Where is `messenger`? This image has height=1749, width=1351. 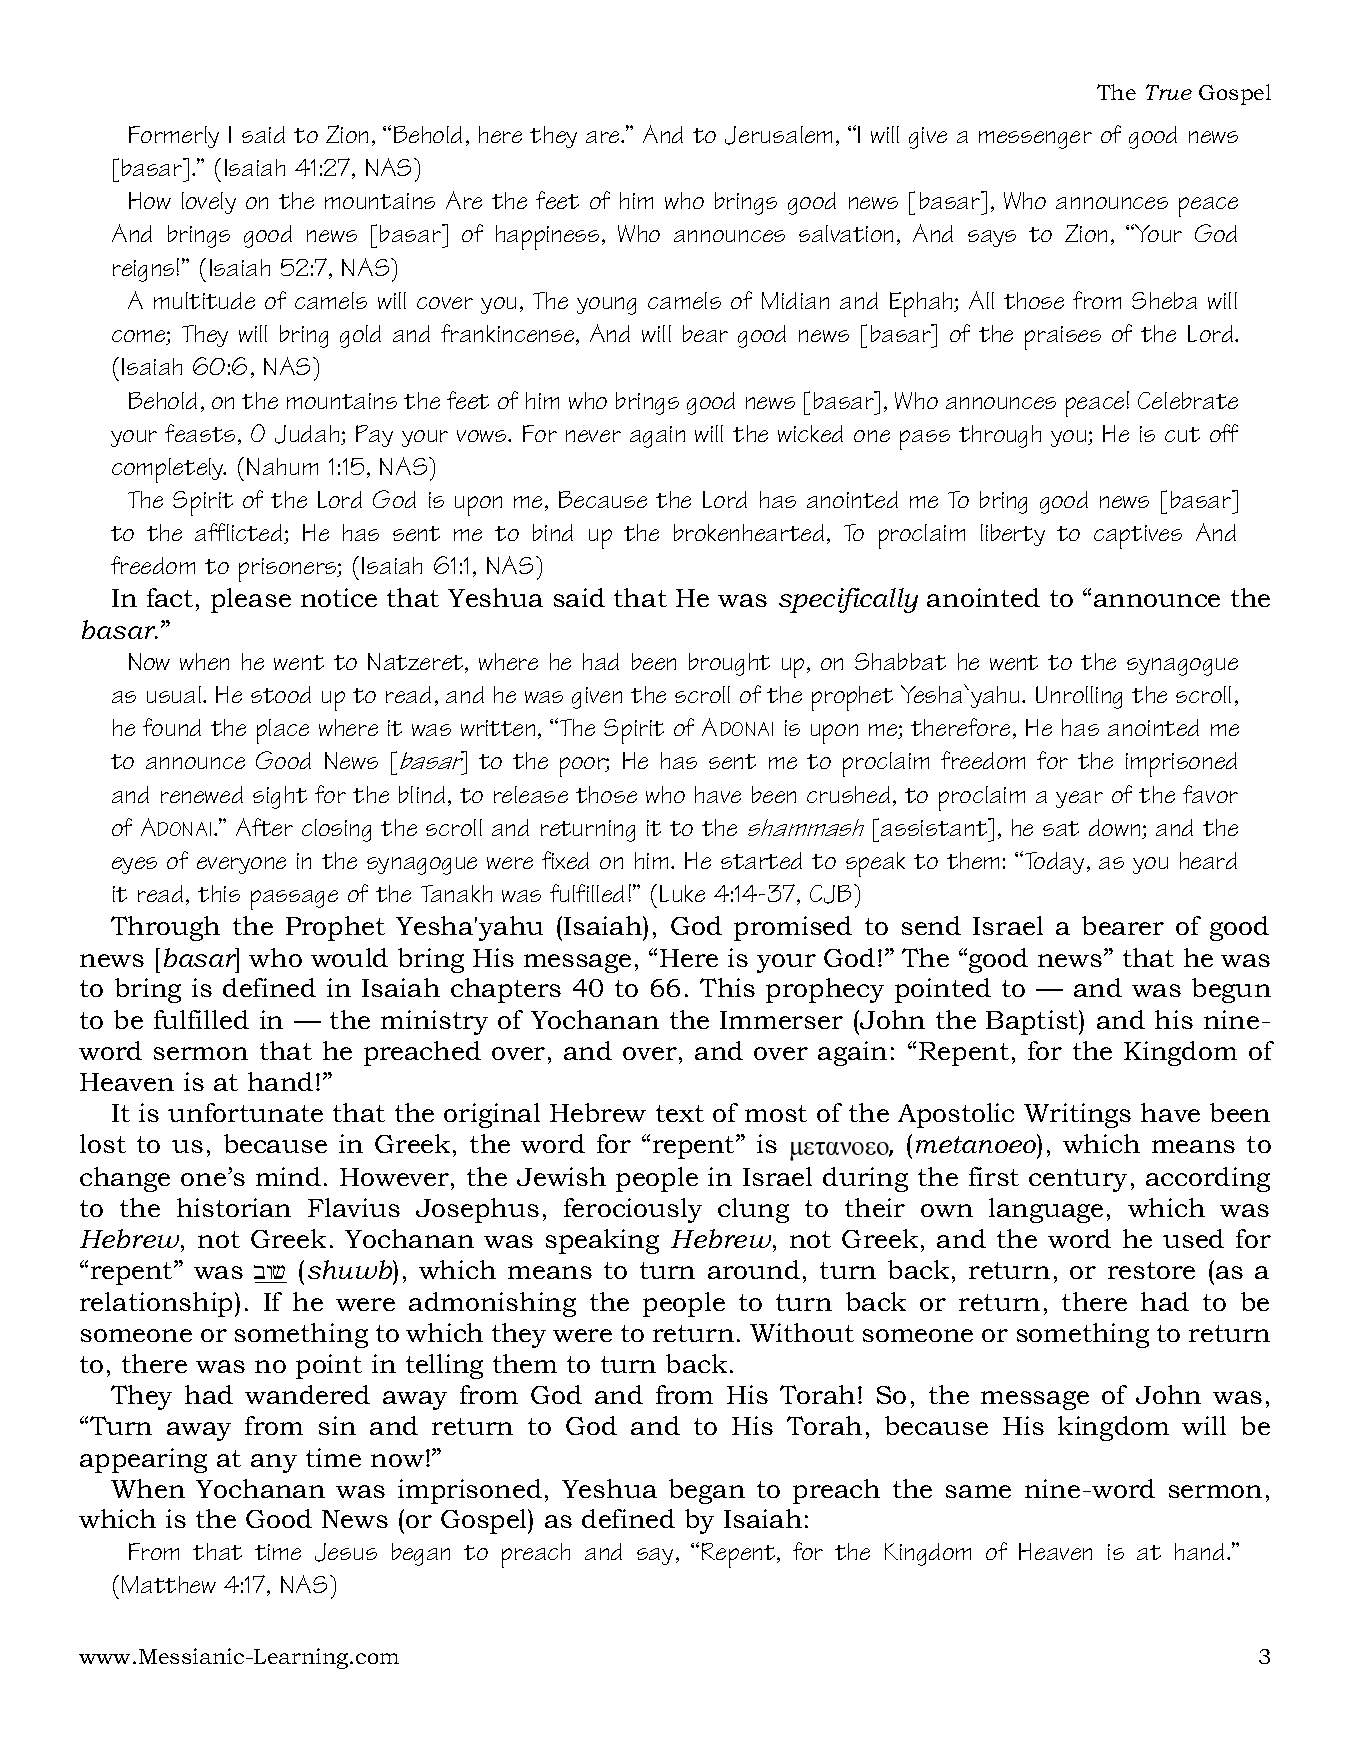 messenger is located at coordinates (1035, 140).
